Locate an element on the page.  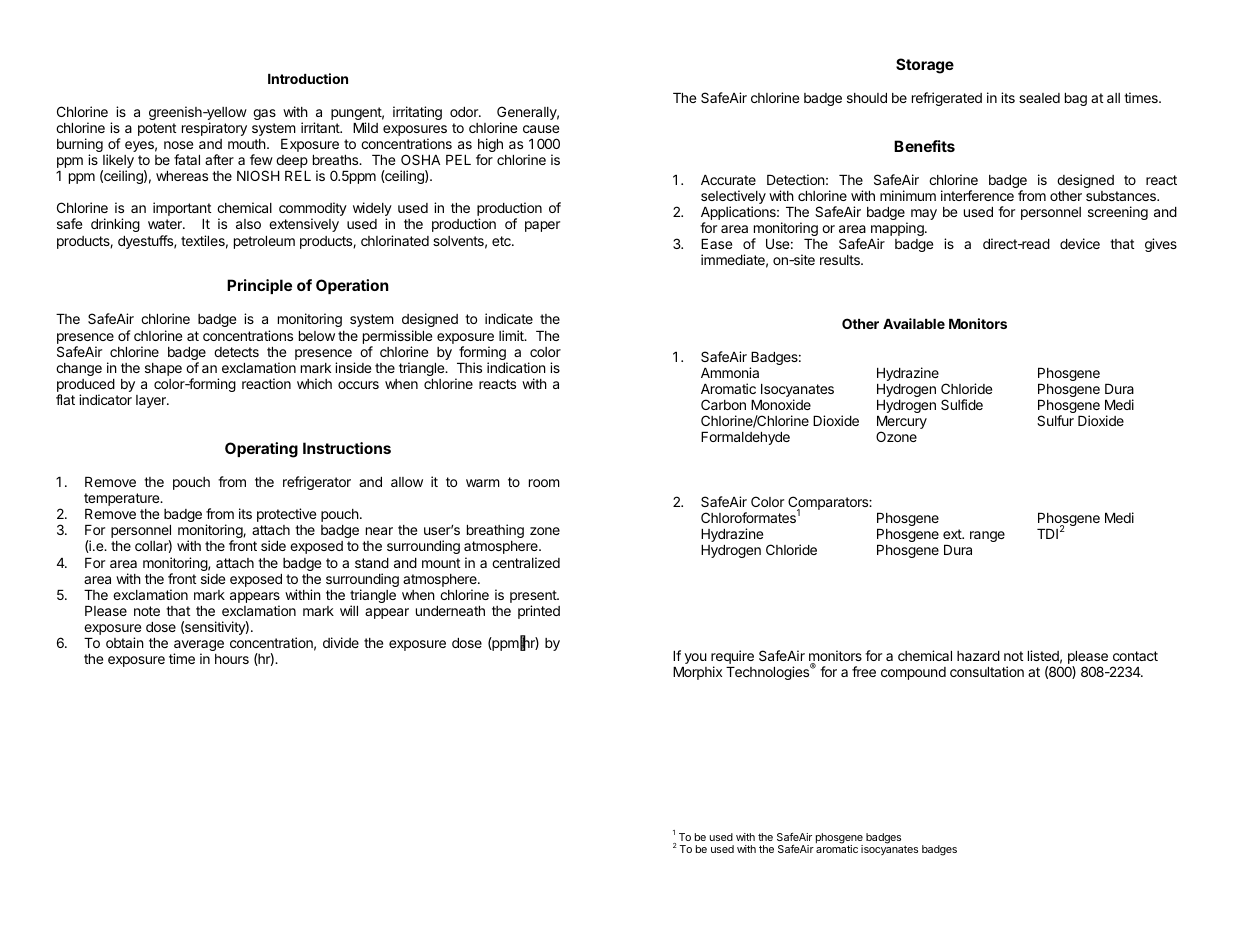
cause is located at coordinates (541, 129).
